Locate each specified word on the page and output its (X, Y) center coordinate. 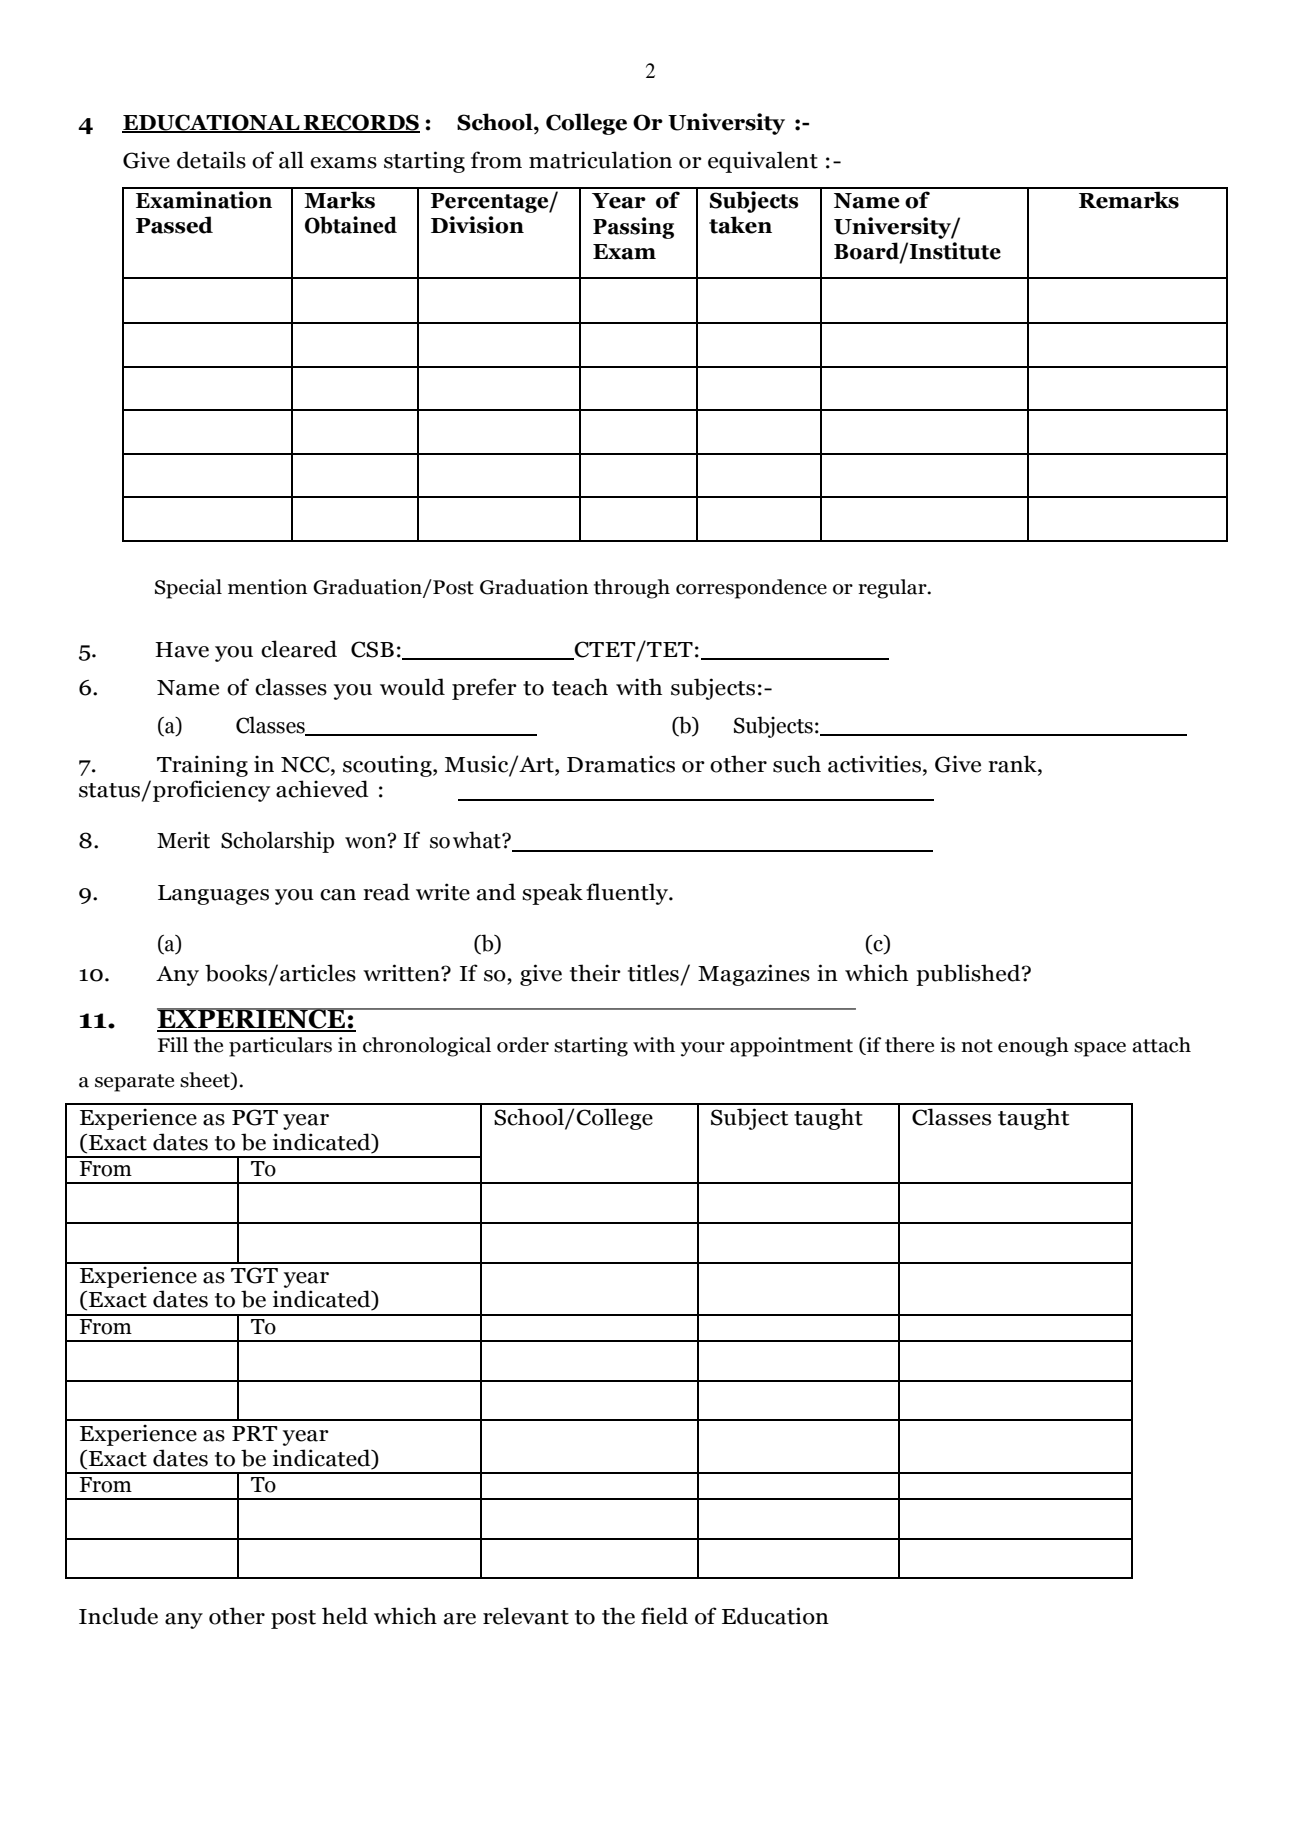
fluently (628, 894)
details (211, 160)
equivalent (763, 162)
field (664, 1616)
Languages (213, 895)
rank (1013, 764)
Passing (633, 228)
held (345, 1616)
